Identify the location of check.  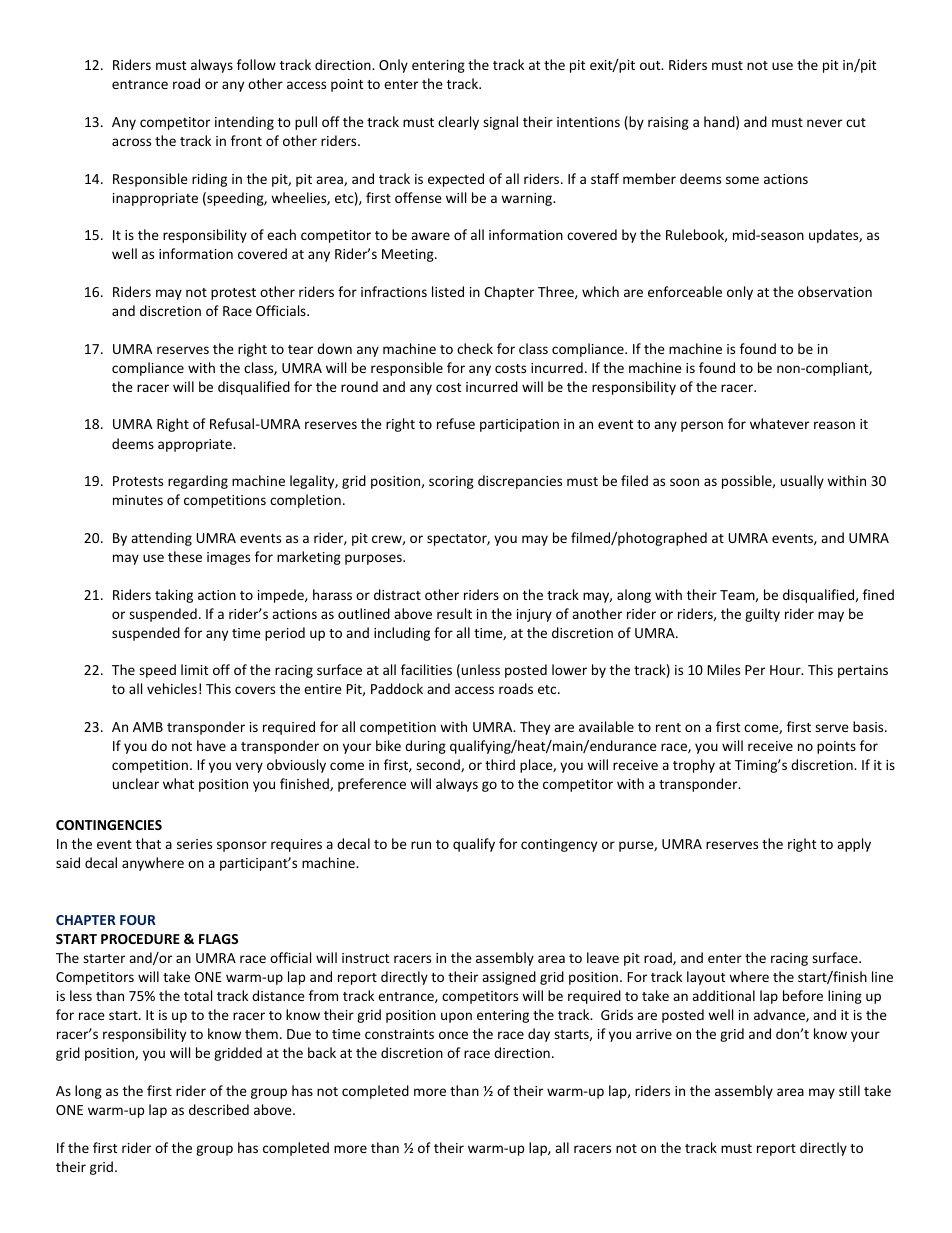
(475, 348).
